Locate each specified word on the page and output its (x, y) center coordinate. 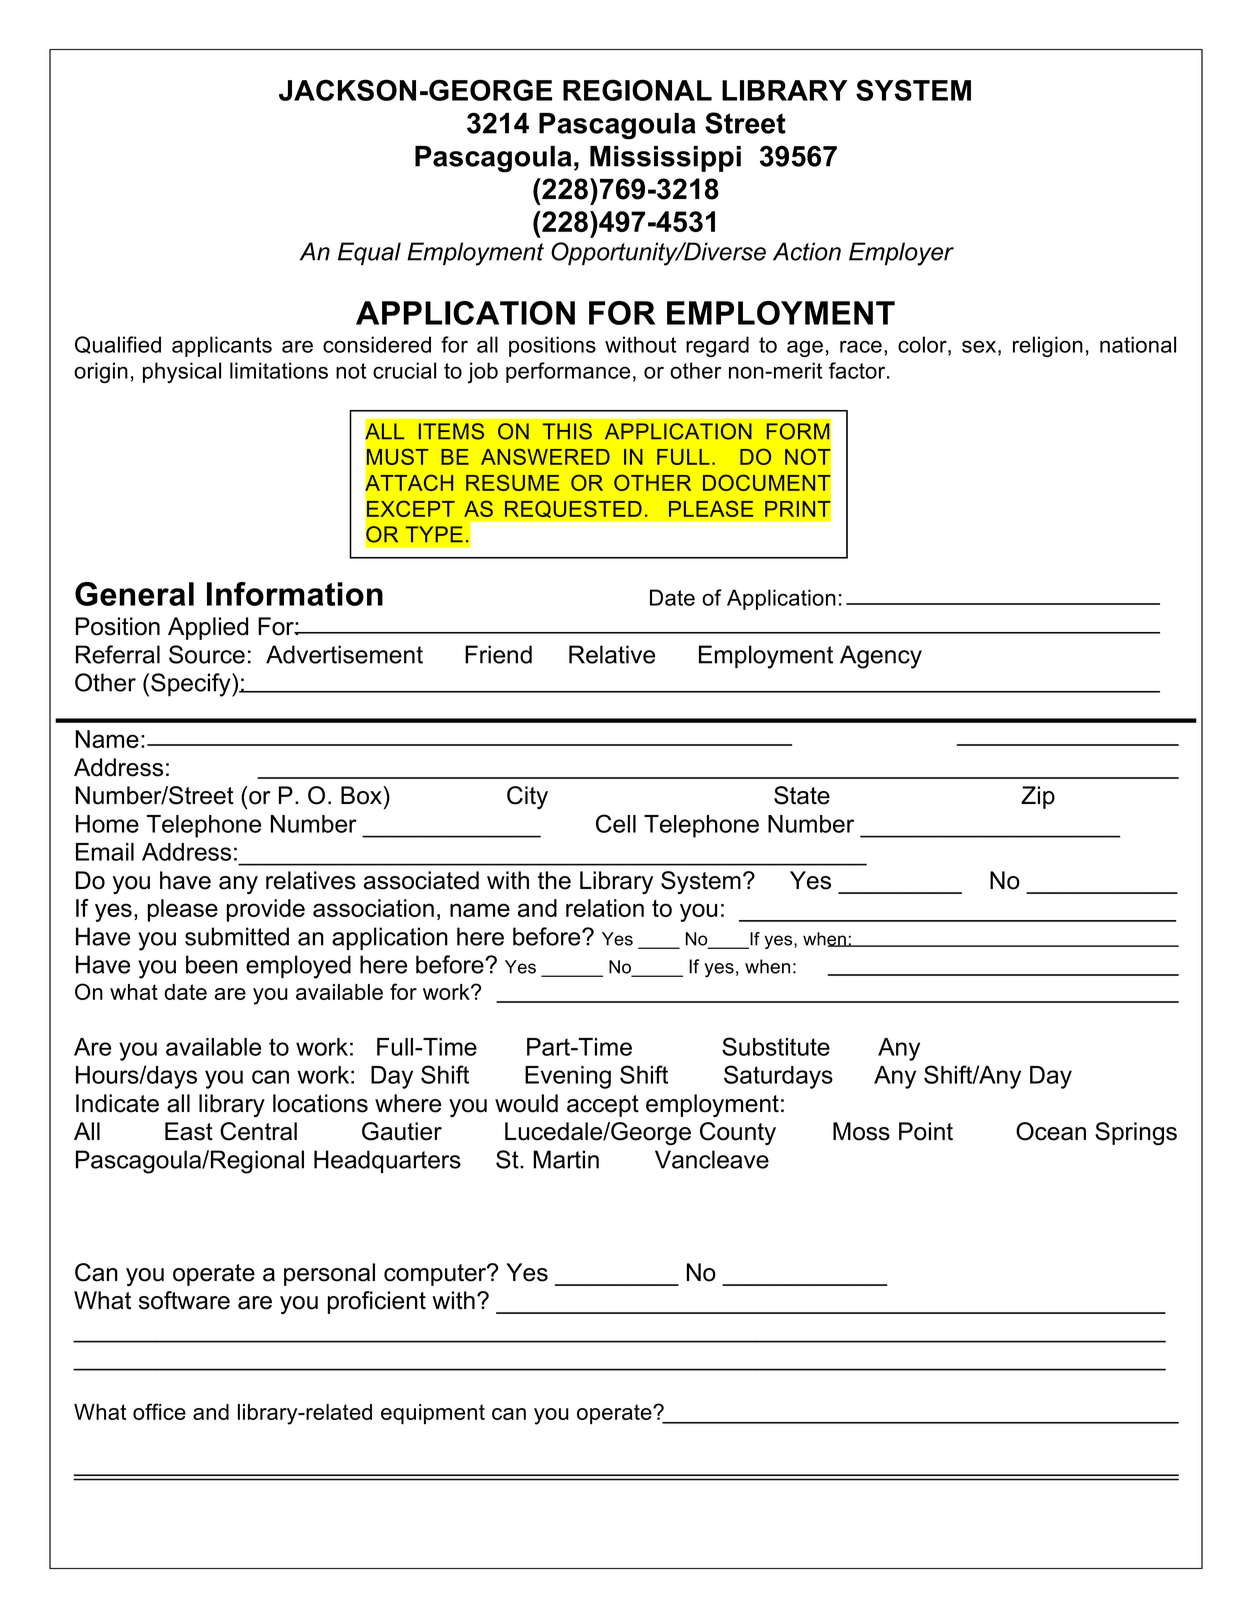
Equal (369, 253)
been (212, 964)
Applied (208, 628)
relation (605, 908)
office (159, 1411)
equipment (433, 1414)
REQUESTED (573, 509)
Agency (881, 657)
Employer (901, 254)
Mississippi (665, 159)
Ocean (1051, 1131)
